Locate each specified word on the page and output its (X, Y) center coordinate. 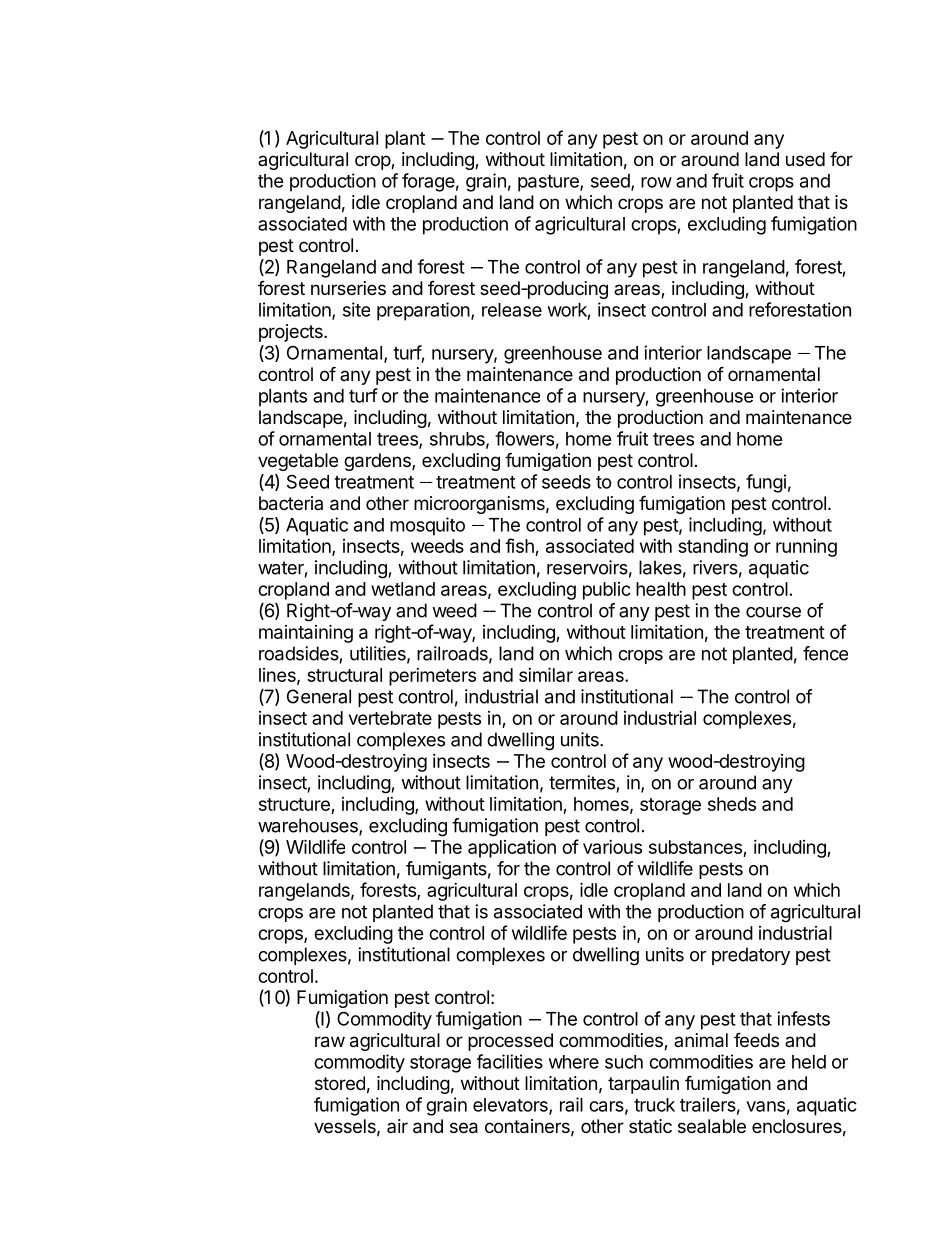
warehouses (309, 826)
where (574, 1062)
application (512, 849)
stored (340, 1083)
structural (344, 675)
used (805, 159)
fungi (766, 483)
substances (695, 847)
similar (546, 674)
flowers (524, 438)
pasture (549, 183)
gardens (378, 462)
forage (428, 182)
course (773, 612)
